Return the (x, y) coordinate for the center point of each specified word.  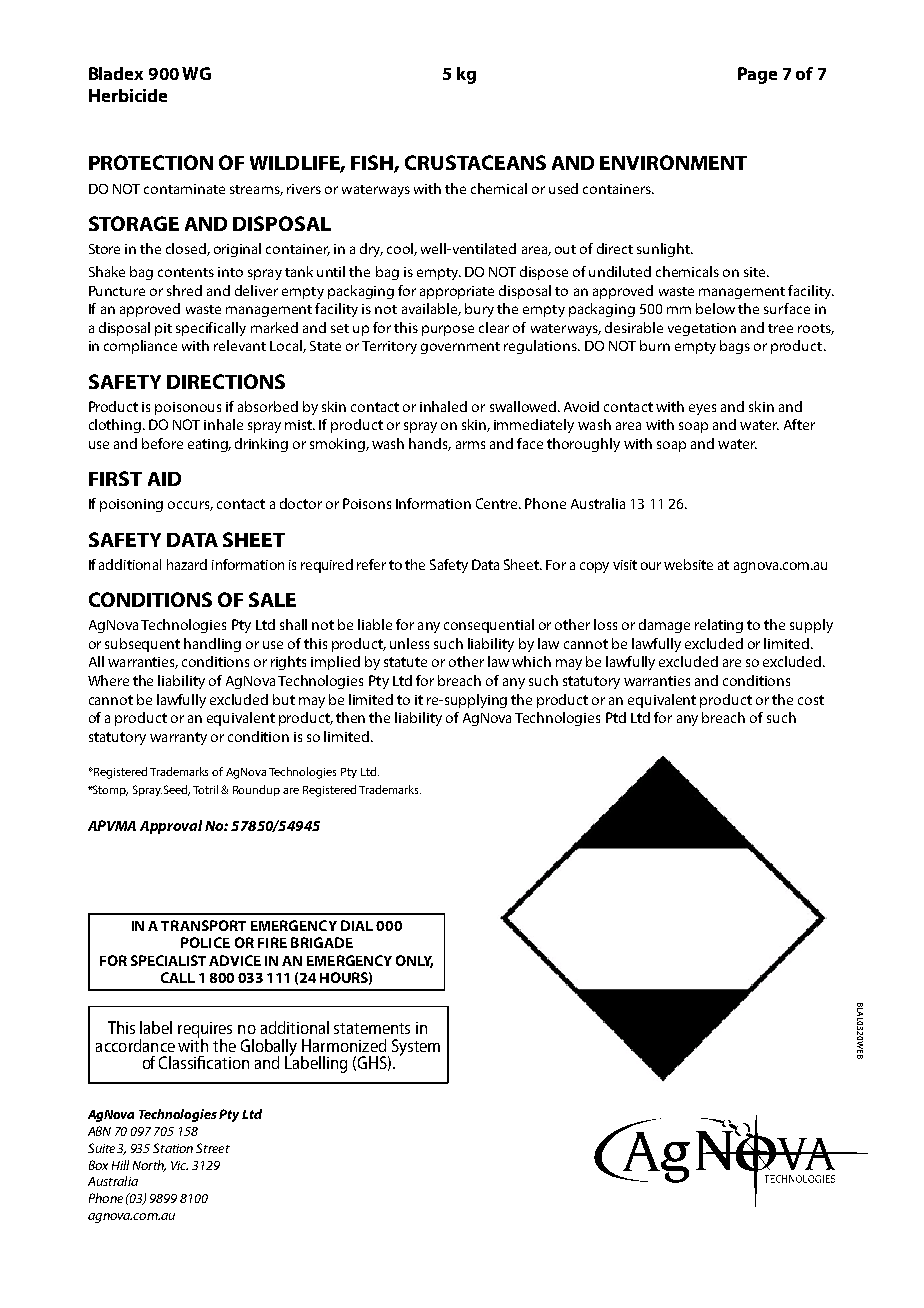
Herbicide (128, 95)
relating (719, 626)
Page (757, 75)
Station (173, 1148)
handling (212, 645)
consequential (489, 626)
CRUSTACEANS (475, 162)
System (416, 1047)
